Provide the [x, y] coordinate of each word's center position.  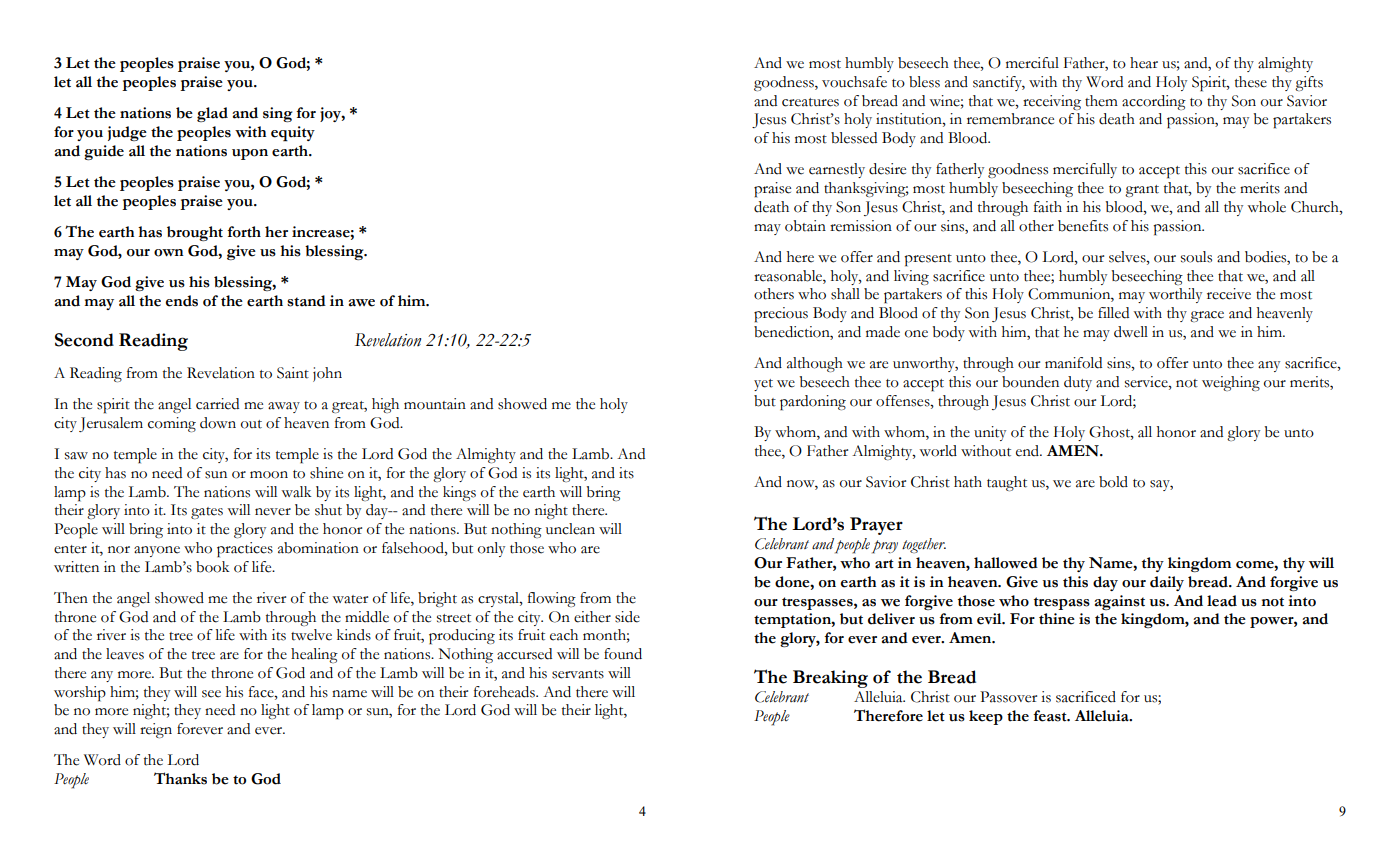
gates [207, 513]
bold [1113, 482]
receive [1229, 294]
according [1154, 102]
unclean [570, 529]
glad [212, 114]
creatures [810, 102]
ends [182, 301]
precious [781, 315]
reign [156, 730]
